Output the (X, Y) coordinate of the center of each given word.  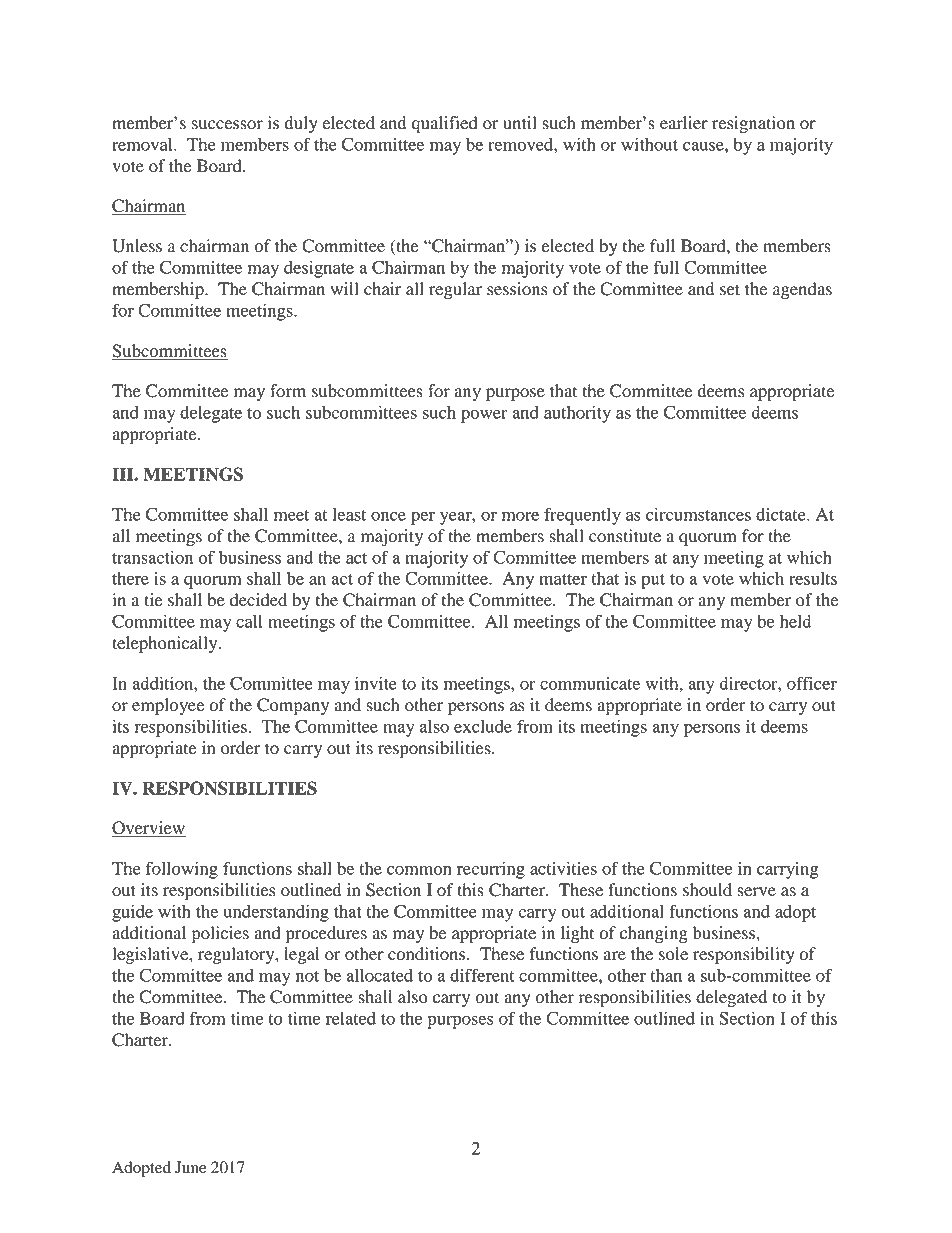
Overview (149, 829)
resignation (753, 124)
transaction (152, 557)
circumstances (698, 514)
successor (227, 125)
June (190, 1167)
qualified (444, 124)
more (520, 516)
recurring (491, 870)
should (707, 890)
